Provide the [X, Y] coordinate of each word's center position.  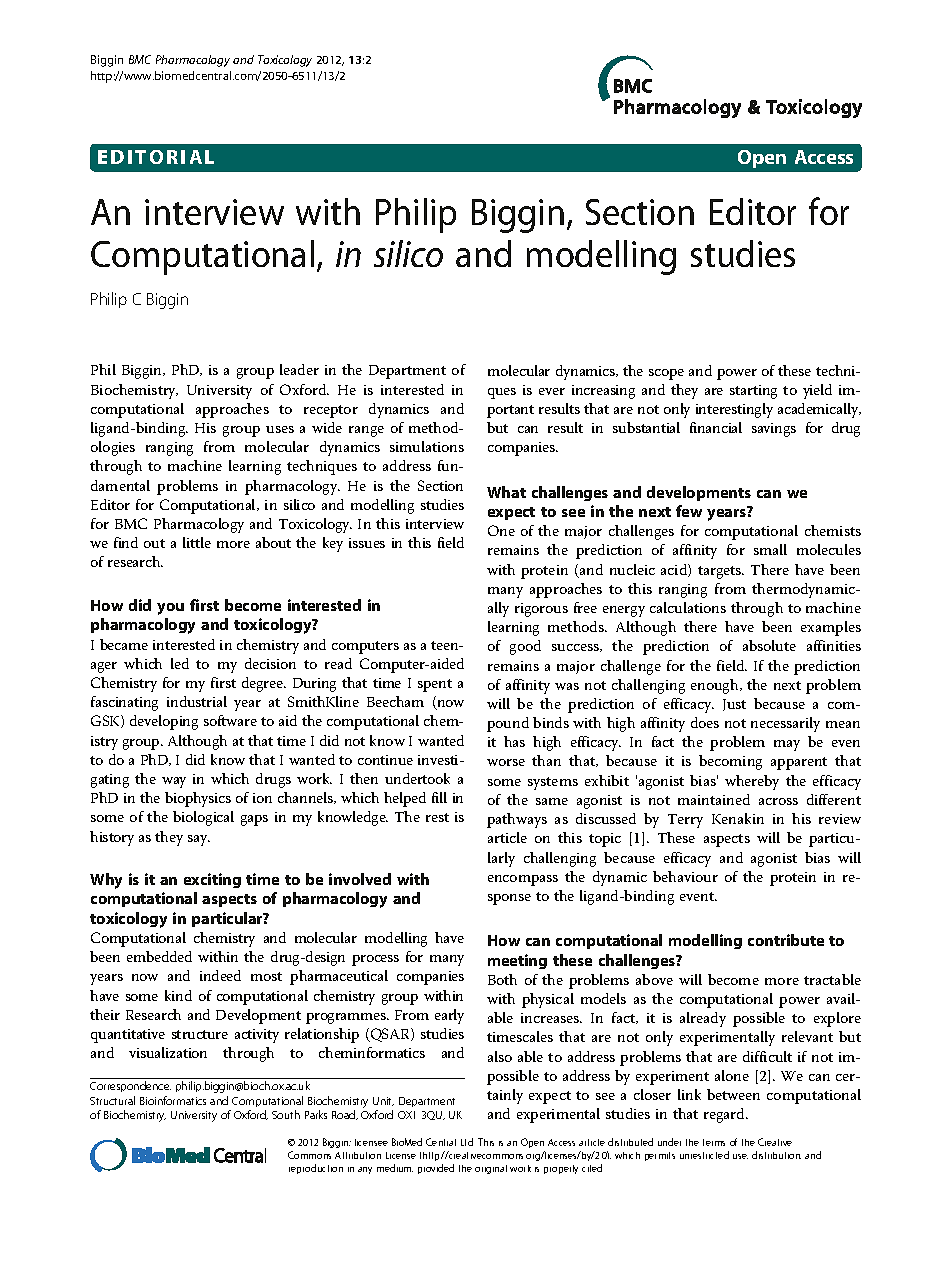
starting [753, 392]
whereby [752, 782]
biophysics [198, 799]
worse [506, 762]
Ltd [467, 1142]
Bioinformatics [173, 1100]
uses [280, 429]
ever [552, 391]
